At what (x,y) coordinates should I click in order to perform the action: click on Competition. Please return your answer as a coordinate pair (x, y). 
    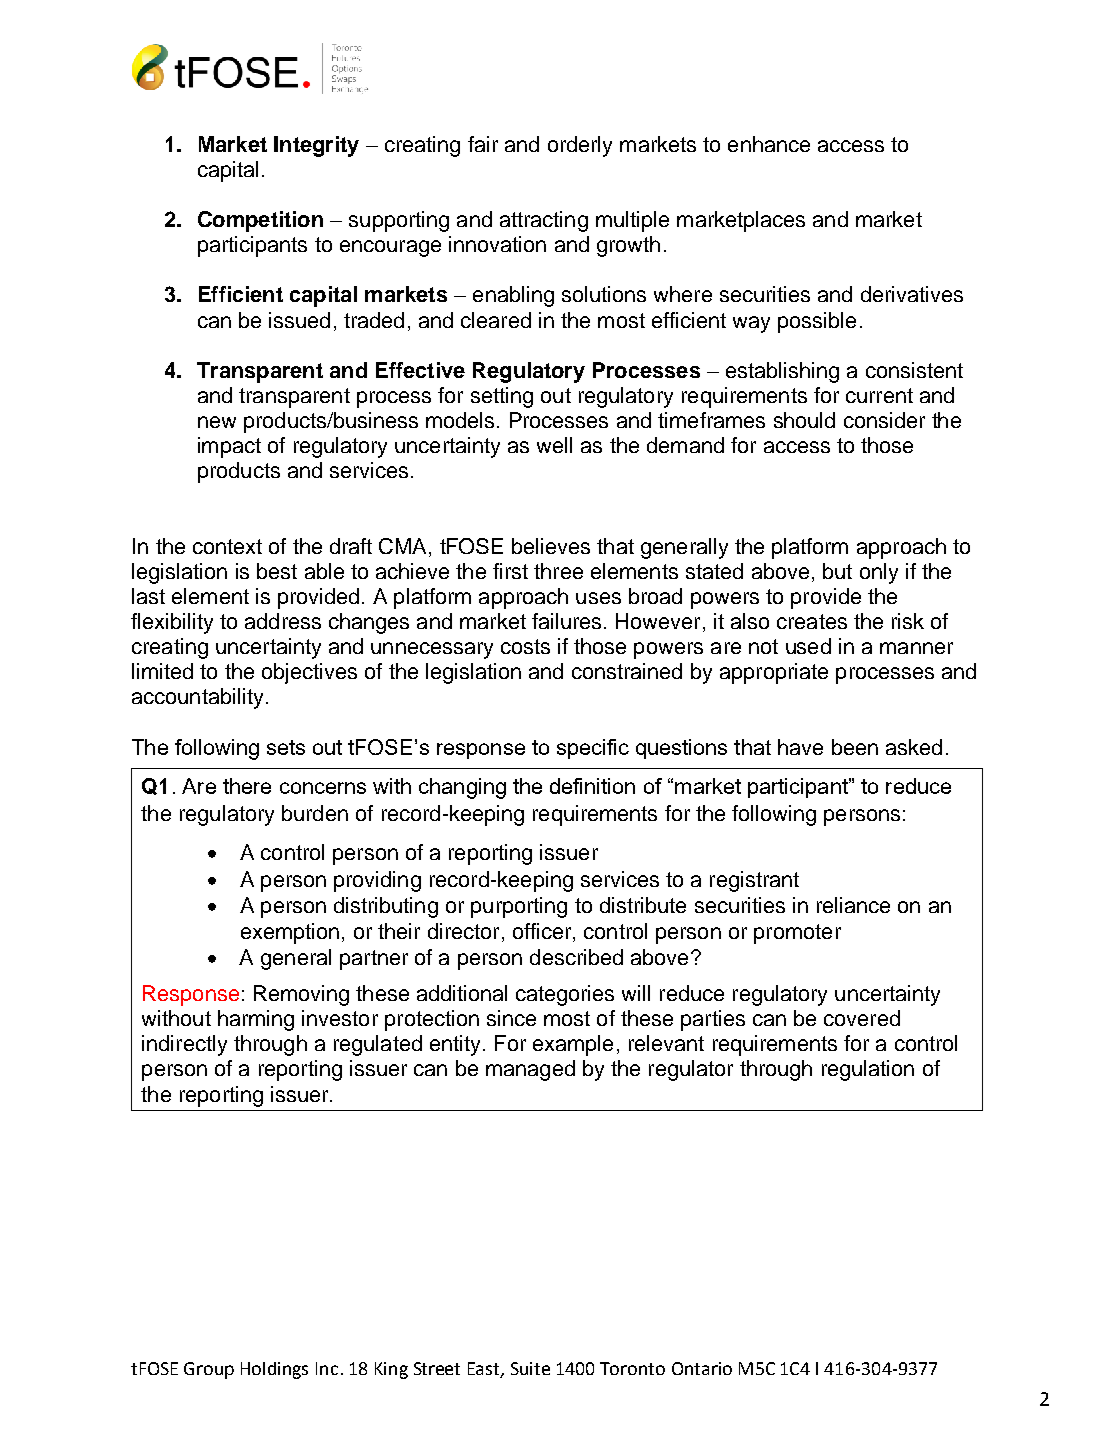
    Looking at the image, I should click on (260, 221).
